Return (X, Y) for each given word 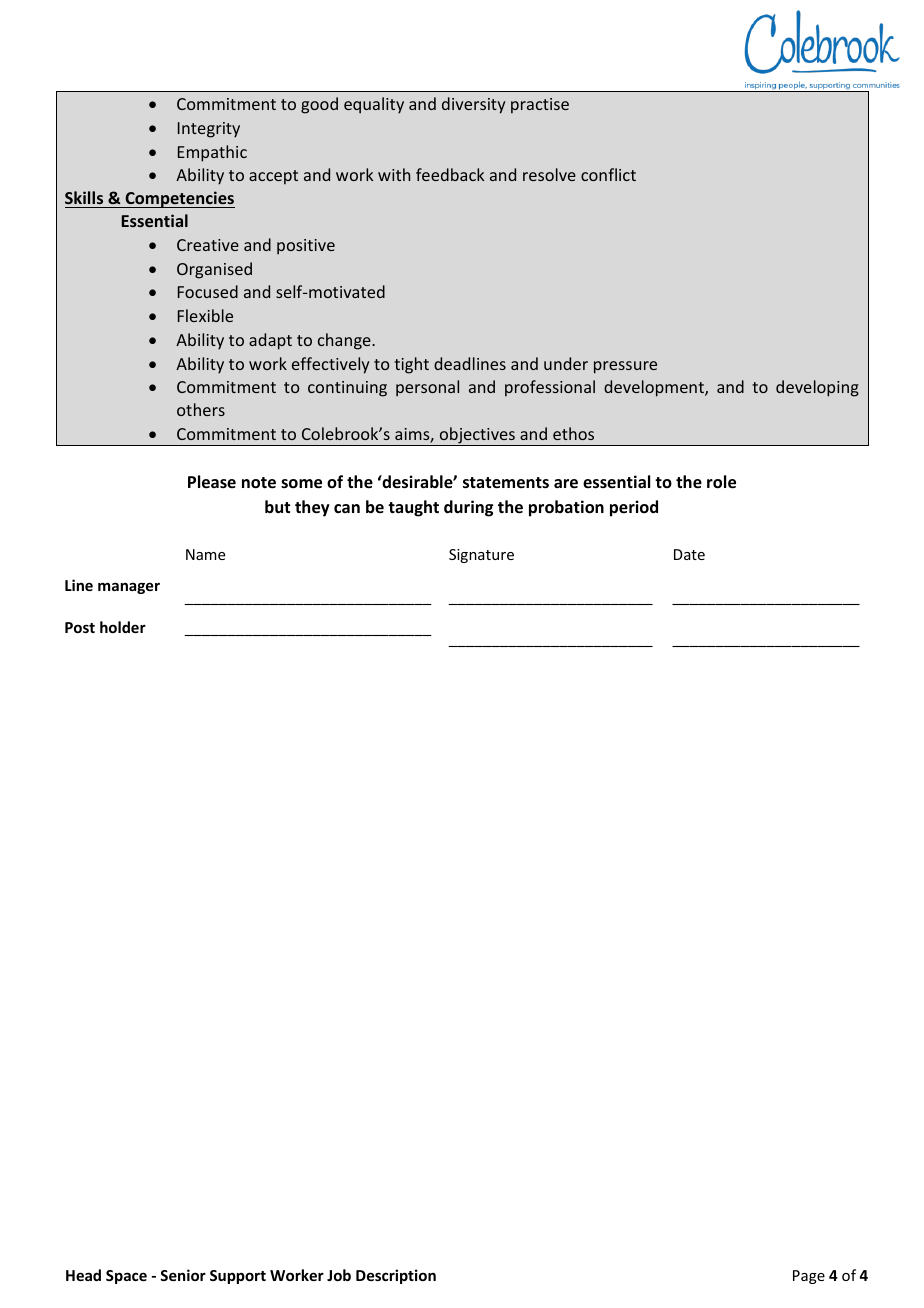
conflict (608, 174)
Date (689, 554)
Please (212, 482)
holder (123, 627)
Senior (183, 1275)
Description (396, 1276)
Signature (481, 556)
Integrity (209, 130)
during (468, 508)
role (721, 482)
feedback (450, 174)
